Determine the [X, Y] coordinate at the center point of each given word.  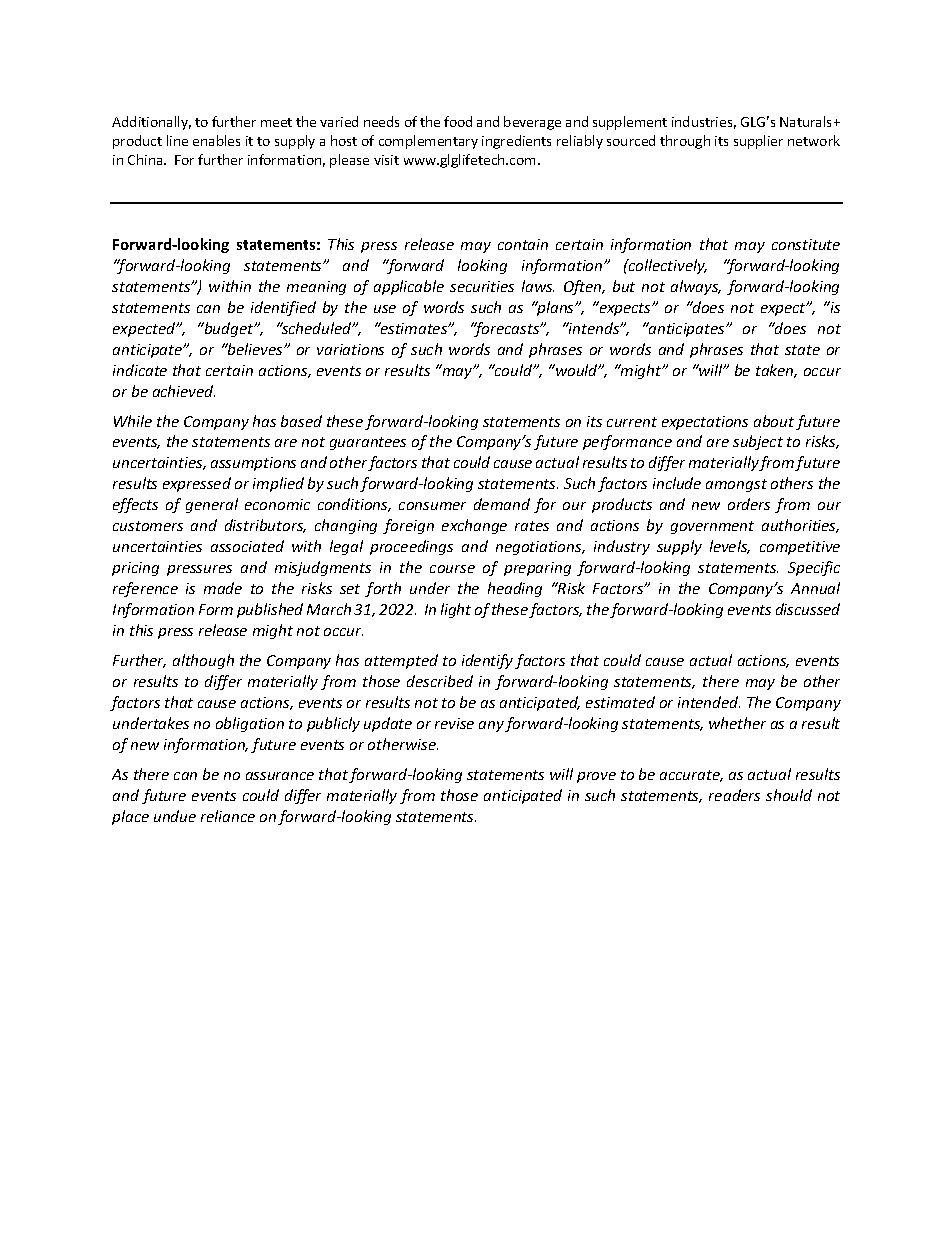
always [696, 287]
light [456, 610]
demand [502, 504]
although [203, 661]
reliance [228, 816]
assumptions [253, 464]
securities [482, 286]
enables [216, 140]
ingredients [516, 142]
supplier [758, 142]
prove [596, 777]
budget [229, 329]
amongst [736, 485]
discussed [808, 609]
